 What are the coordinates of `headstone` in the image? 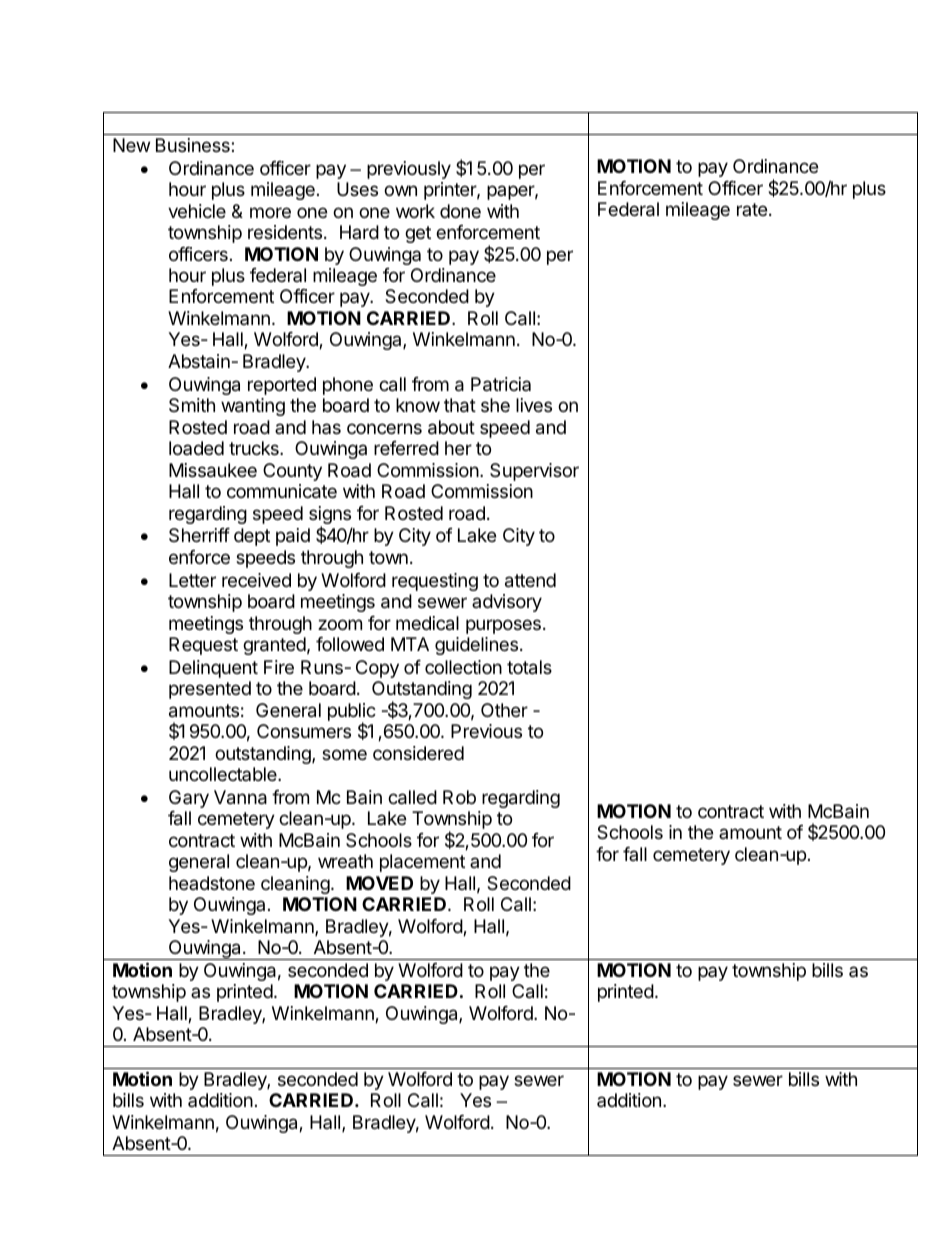 It's located at (212, 883).
